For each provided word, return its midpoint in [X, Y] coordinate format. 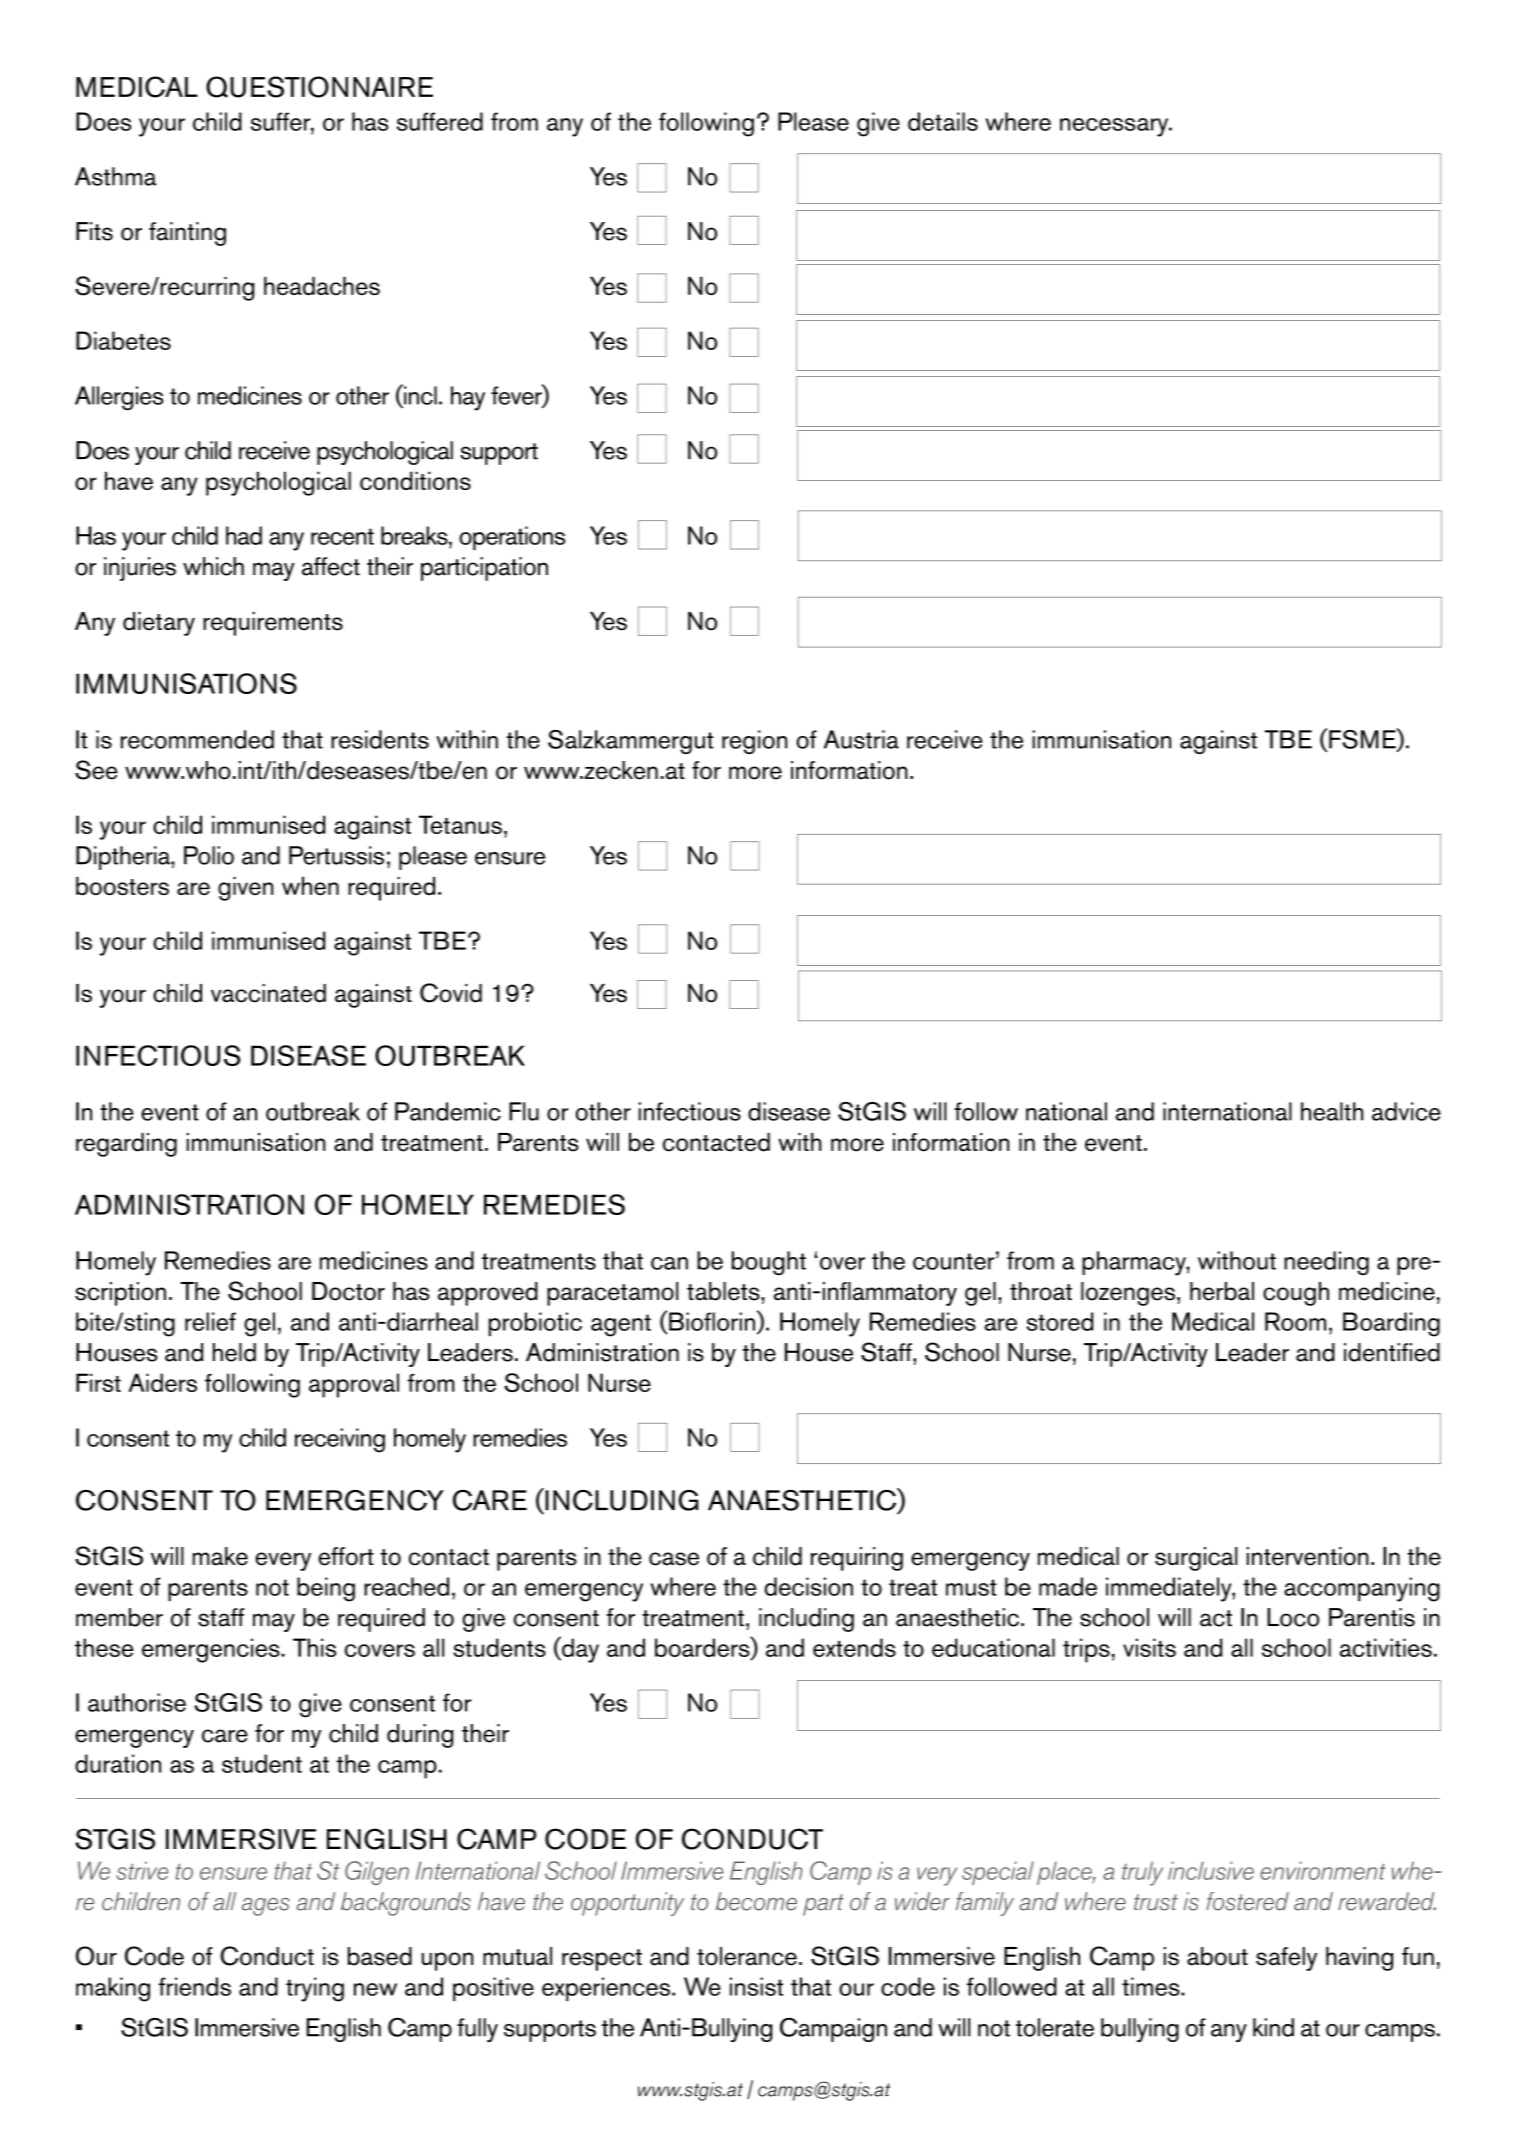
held [234, 1352]
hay [468, 398]
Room [1295, 1321]
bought [769, 1263]
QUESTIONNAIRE [319, 87]
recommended [197, 739]
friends [194, 1986]
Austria [861, 739]
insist [756, 1986]
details [943, 121]
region [754, 742]
